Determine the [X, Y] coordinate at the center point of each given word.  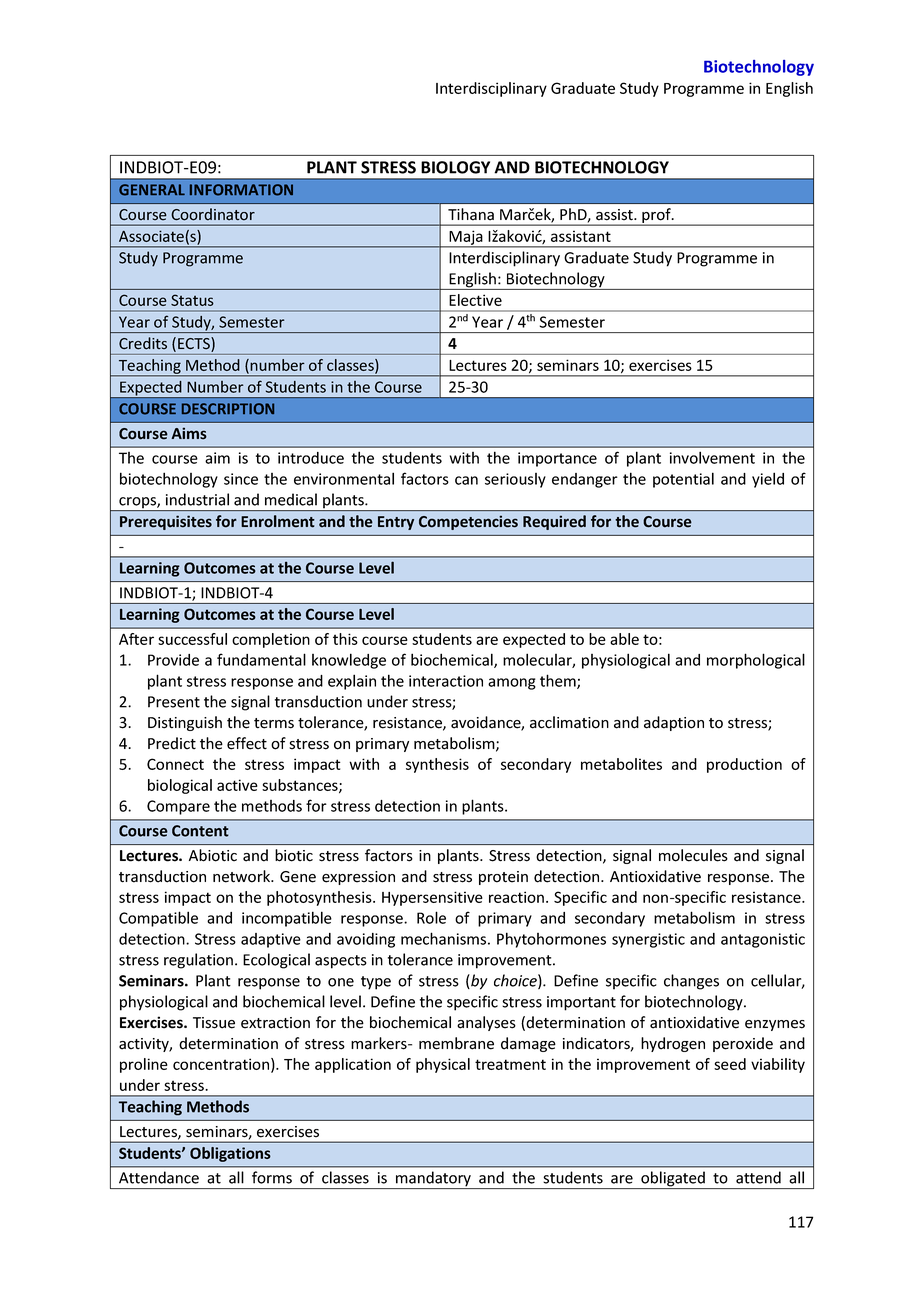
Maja [466, 238]
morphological [756, 661]
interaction [446, 681]
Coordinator [213, 214]
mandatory [433, 1180]
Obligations [230, 1154]
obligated [673, 1180]
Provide [173, 660]
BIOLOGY [455, 167]
